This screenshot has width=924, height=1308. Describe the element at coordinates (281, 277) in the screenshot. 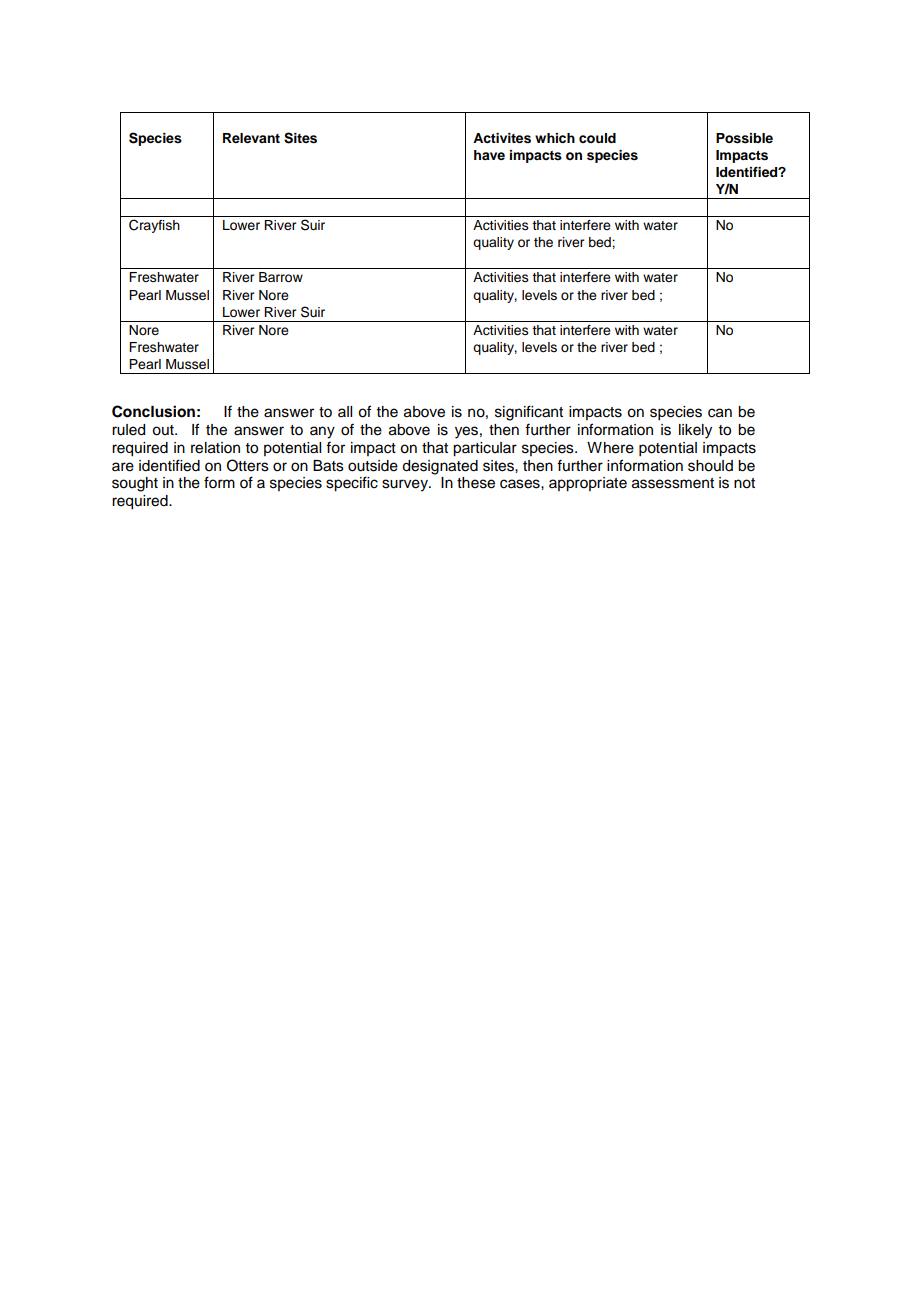

I see `Barrow` at that location.
